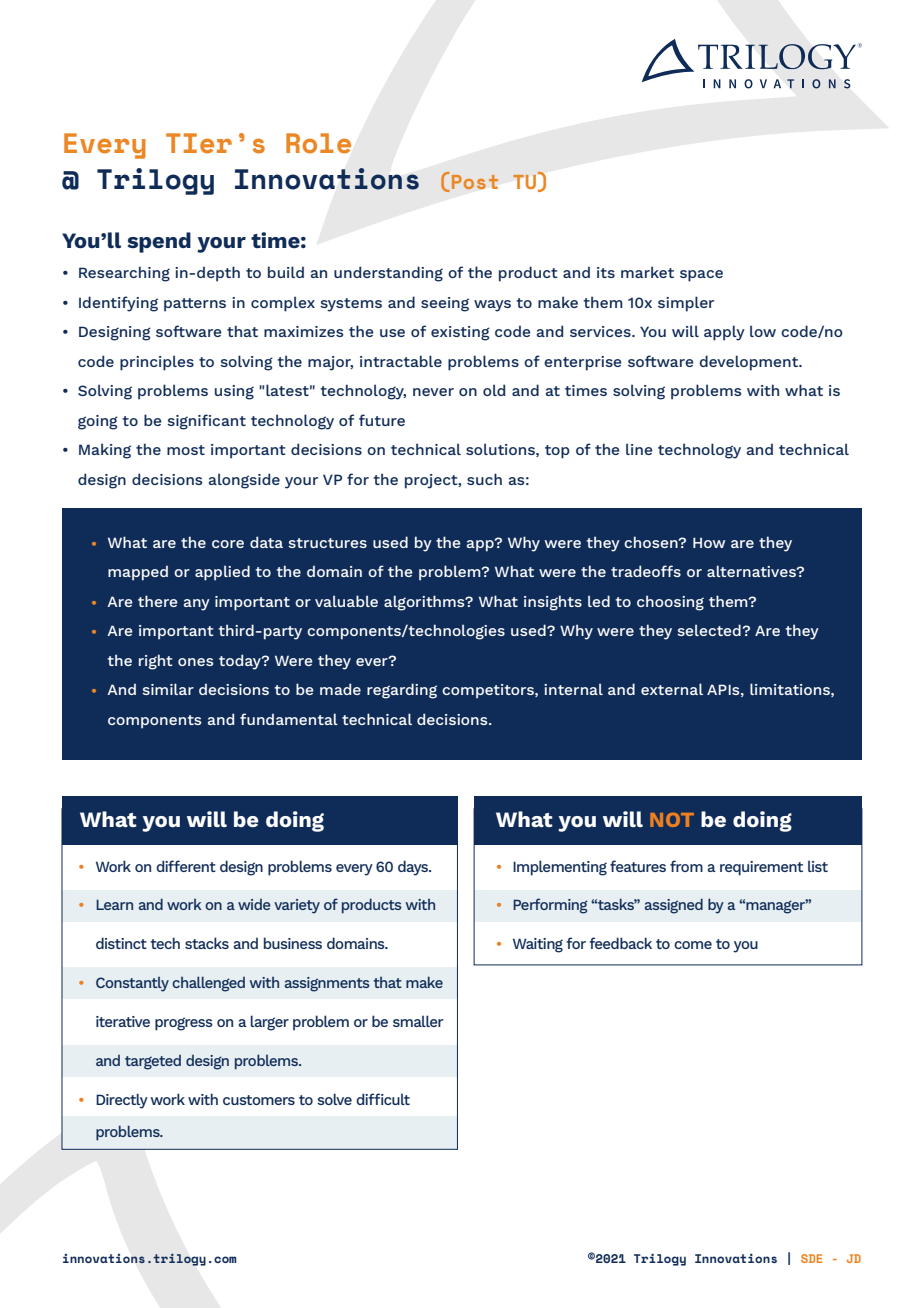 This page has width=924, height=1308. Describe the element at coordinates (157, 363) in the page. I see `principles` at that location.
